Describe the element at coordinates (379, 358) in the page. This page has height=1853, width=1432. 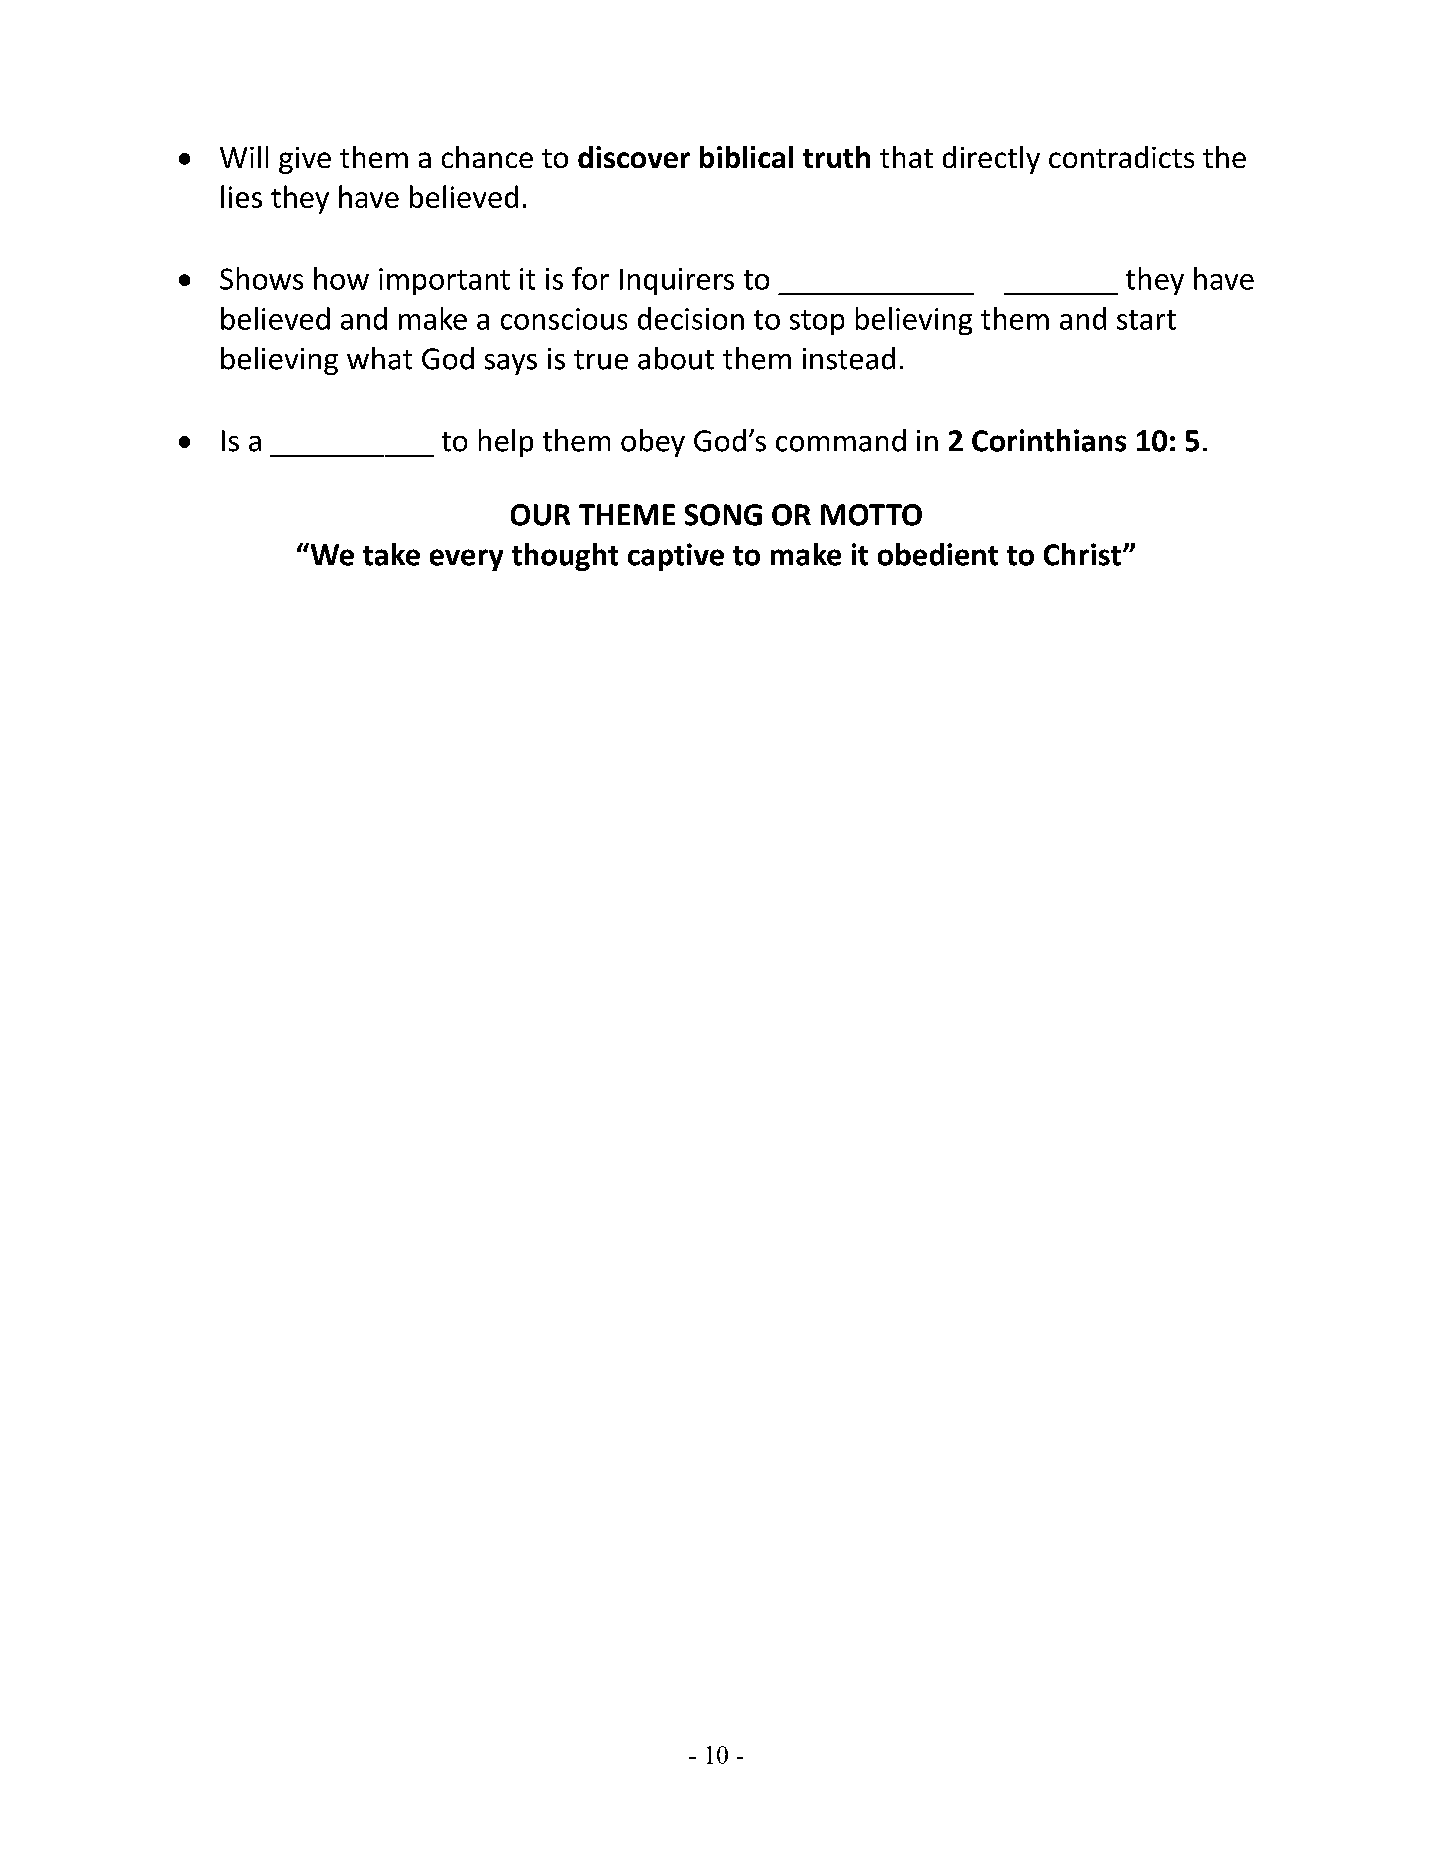
I see `what` at that location.
